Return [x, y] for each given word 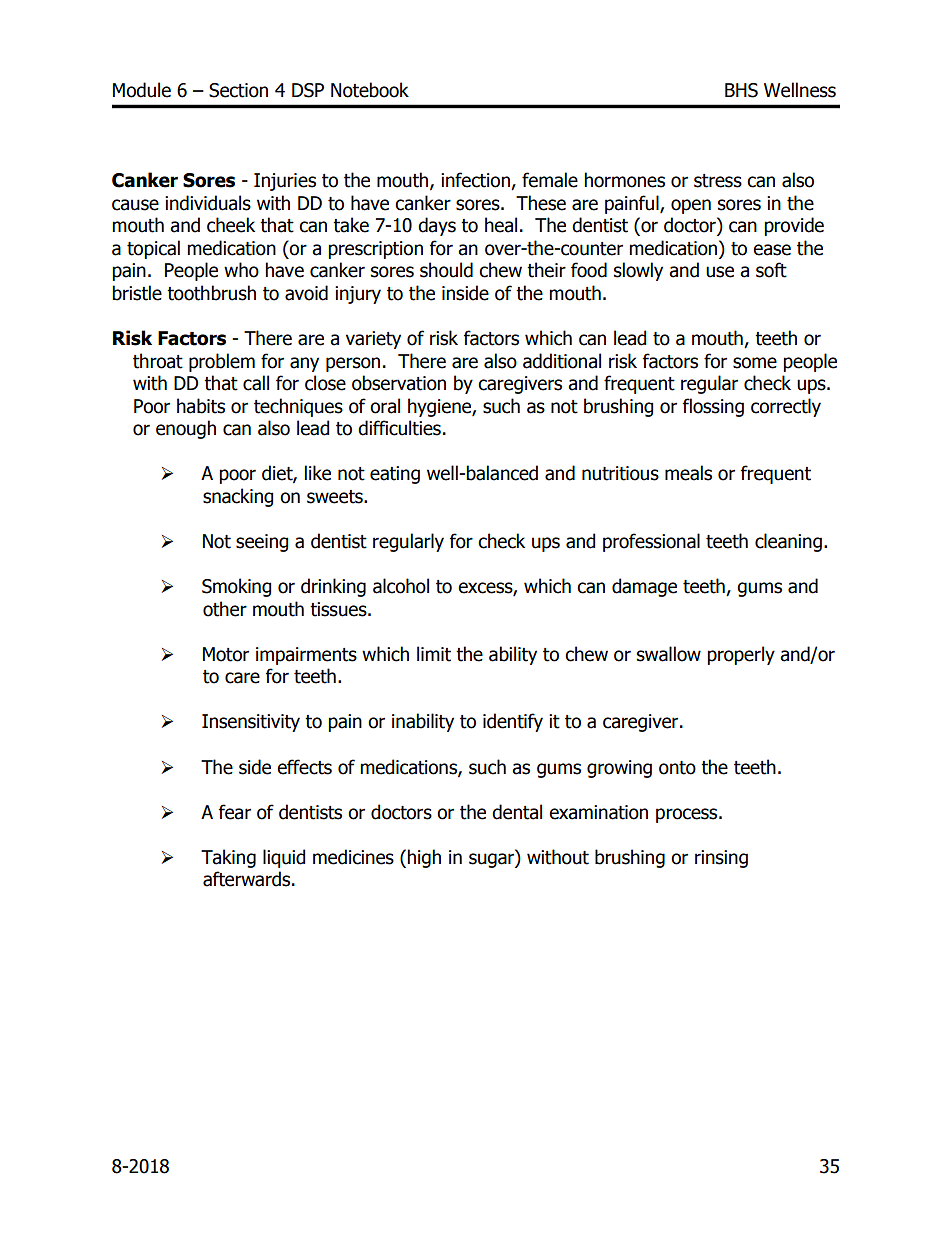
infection [476, 181]
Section [238, 90]
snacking [238, 497]
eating [395, 475]
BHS [741, 90]
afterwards [246, 879]
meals [688, 473]
